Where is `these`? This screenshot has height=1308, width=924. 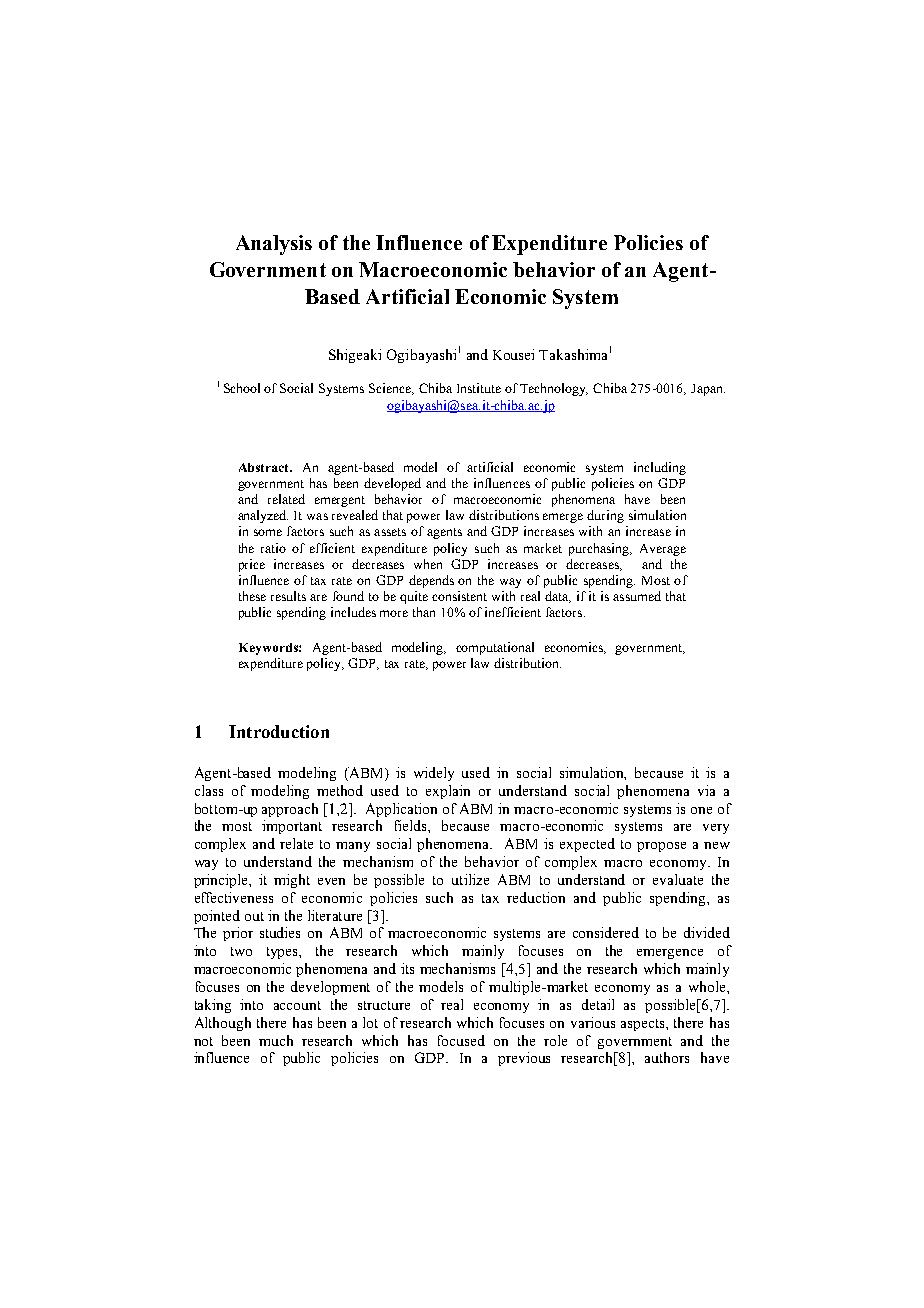
these is located at coordinates (252, 596).
